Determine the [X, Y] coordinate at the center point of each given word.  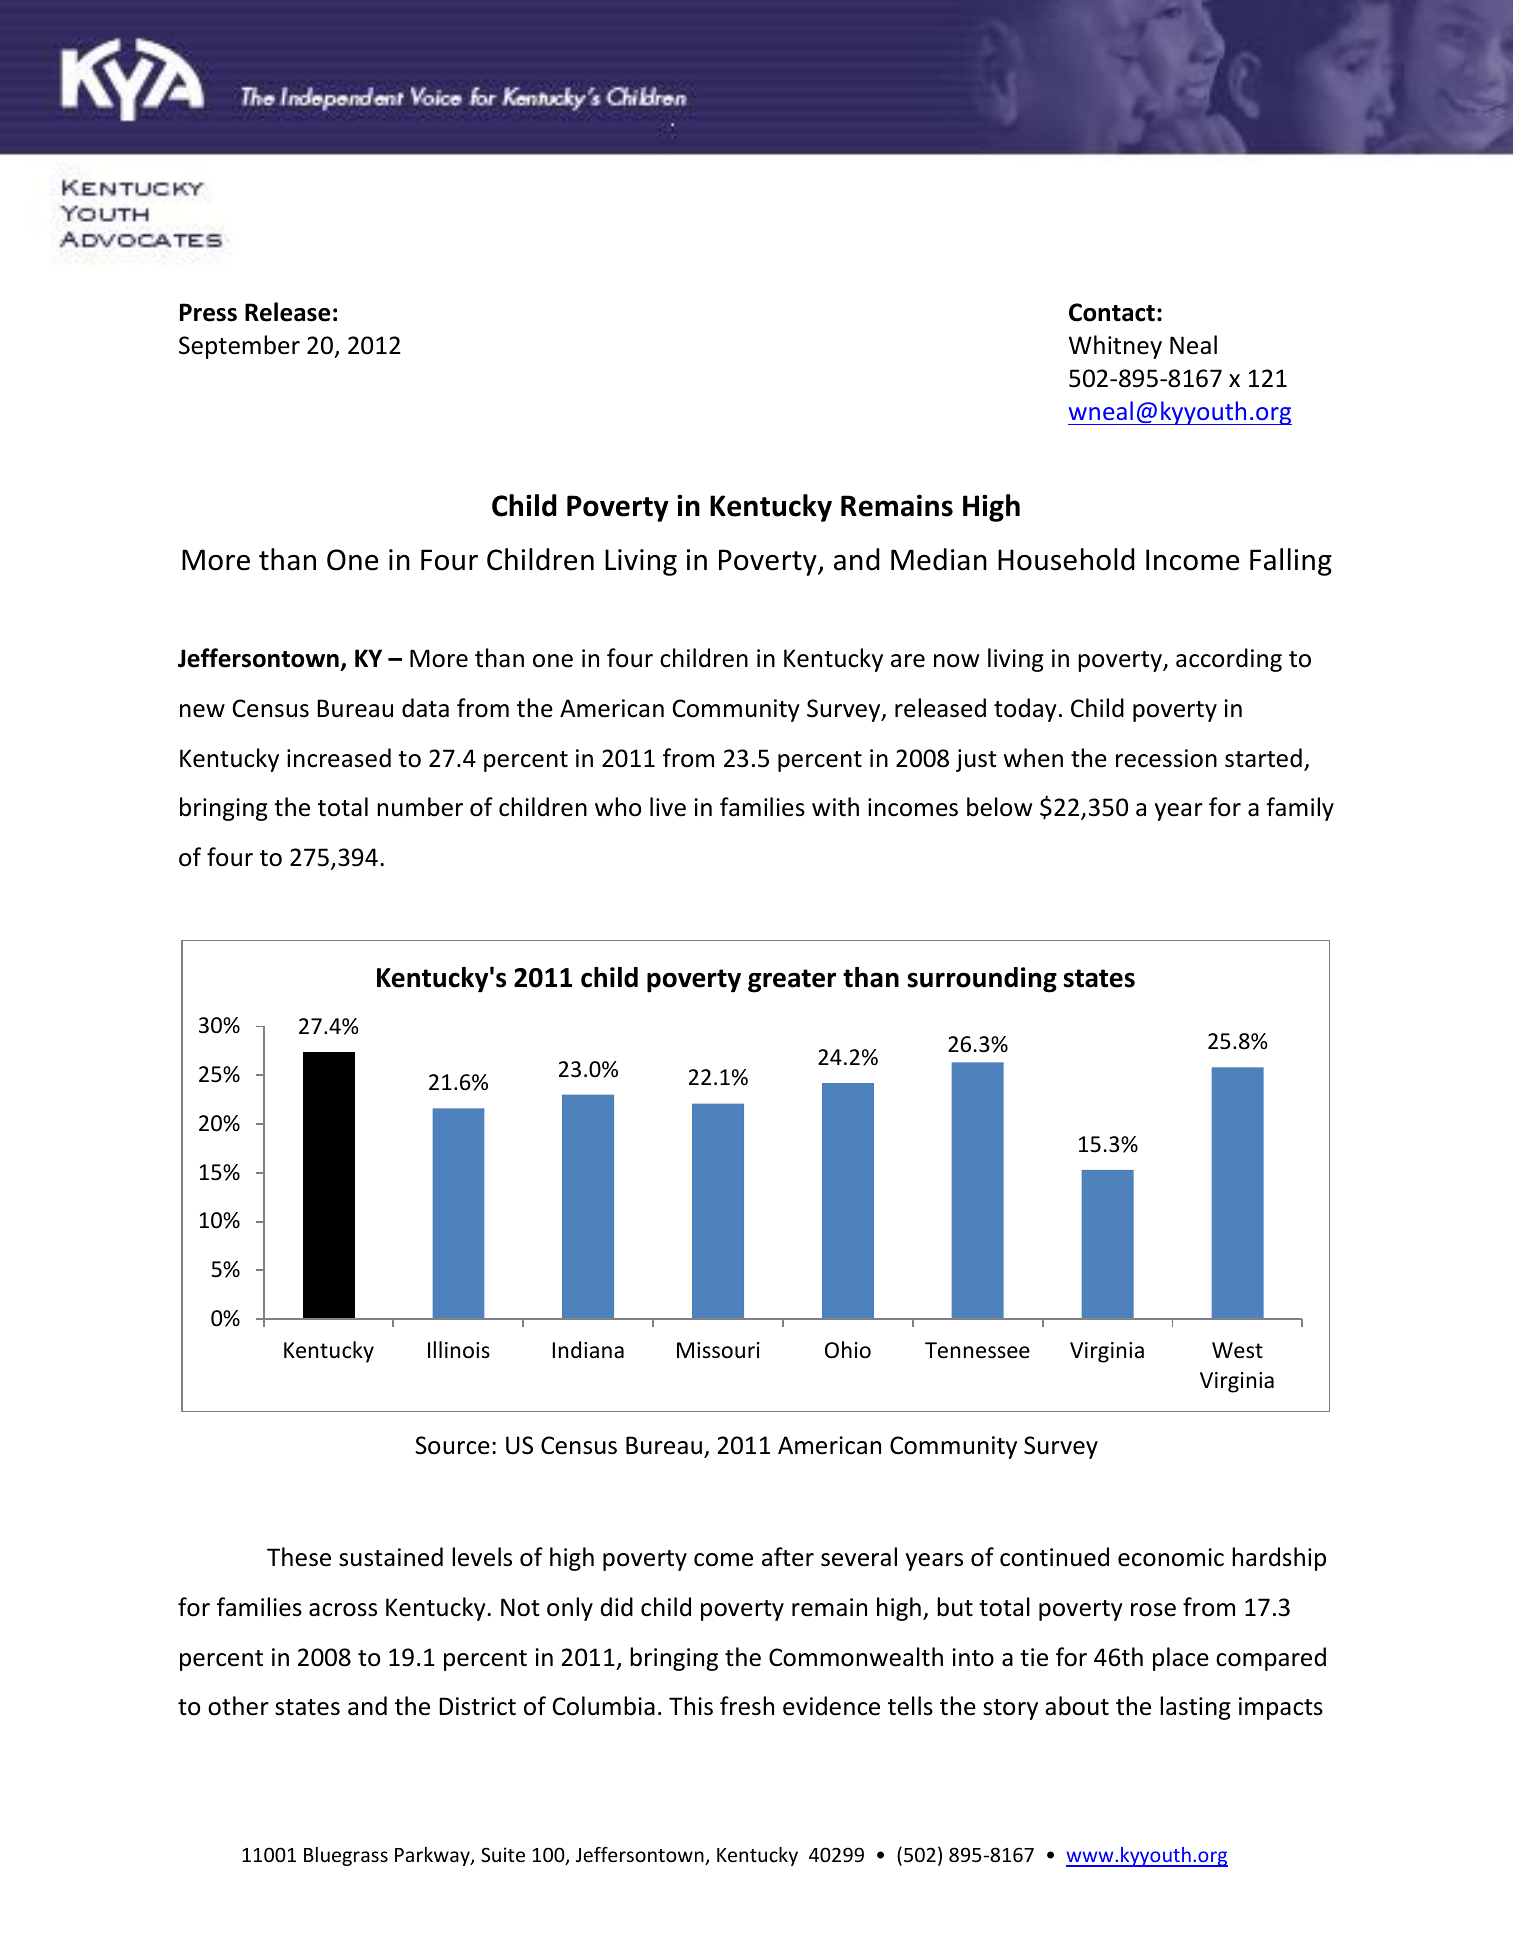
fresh [747, 1706]
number [420, 807]
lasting [1195, 1708]
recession [1166, 758]
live [668, 807]
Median [939, 559]
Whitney [1115, 347]
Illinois [459, 1350]
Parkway [433, 1856]
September [239, 347]
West [1237, 1350]
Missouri [718, 1350]
